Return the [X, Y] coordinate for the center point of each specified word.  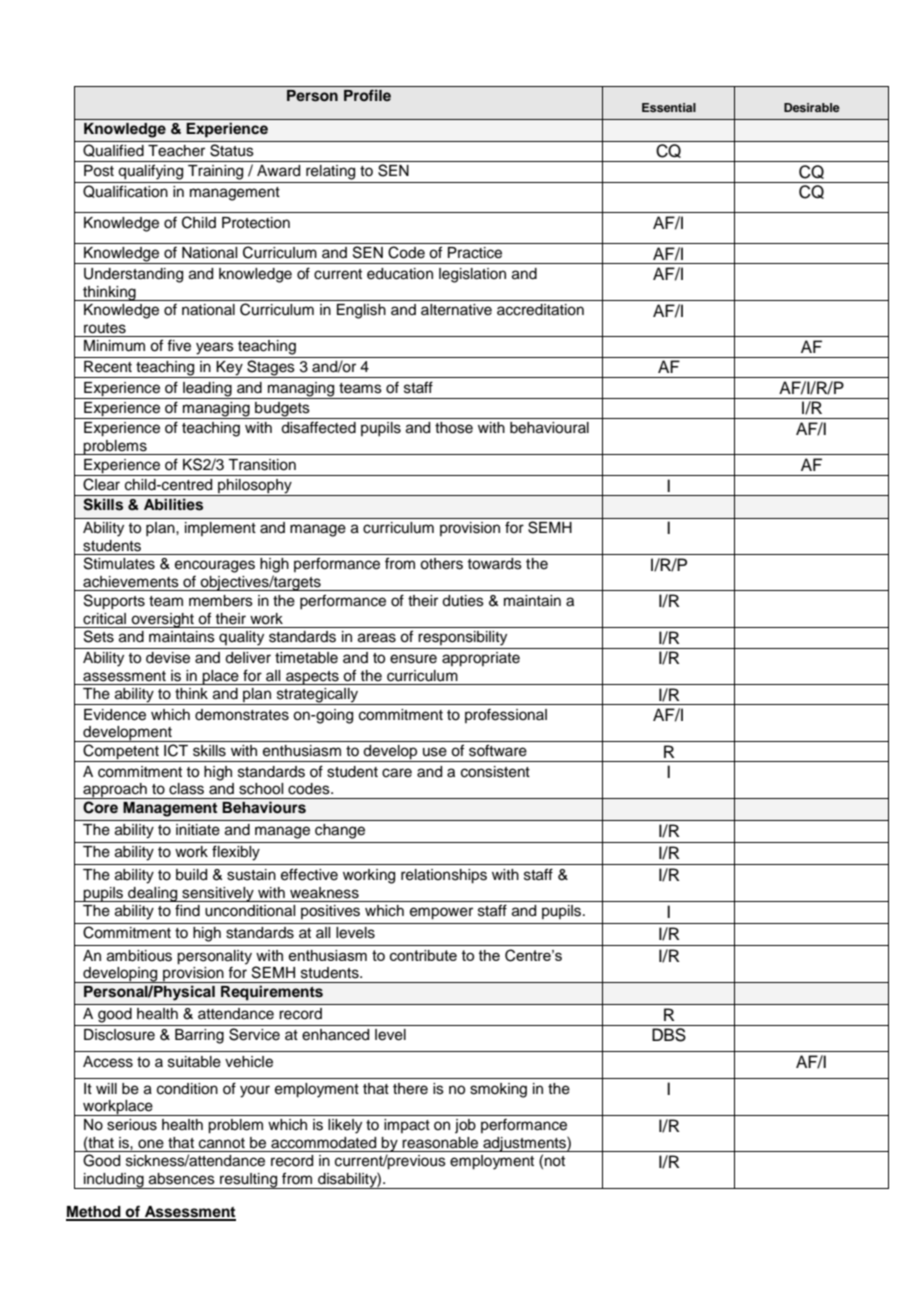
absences [182, 1179]
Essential [669, 107]
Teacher [176, 151]
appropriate [481, 659]
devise [168, 658]
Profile [367, 95]
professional [506, 715]
